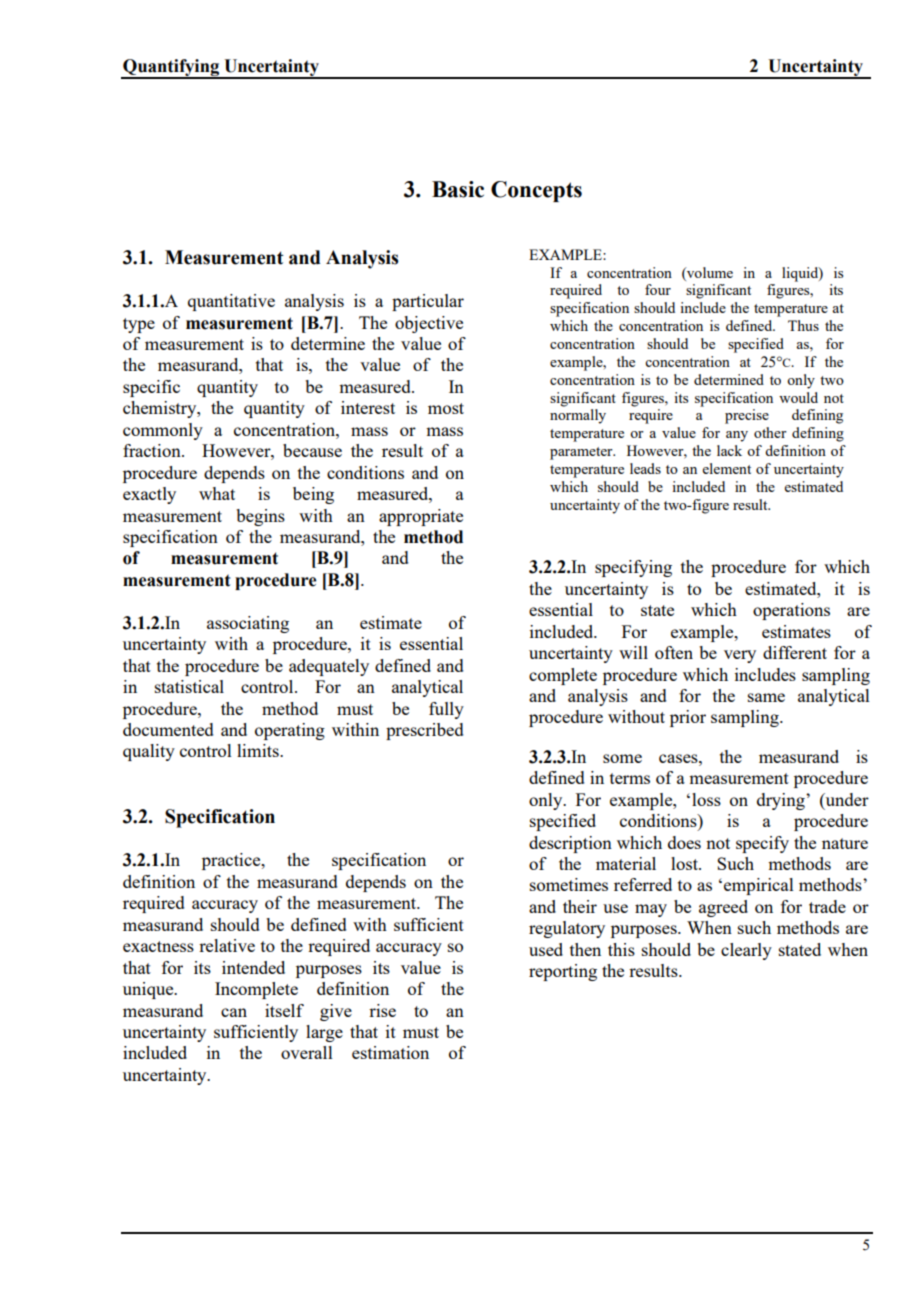 The width and height of the page is (924, 1308). What do you see at coordinates (421, 517) in the page?
I see `appropriate` at bounding box center [421, 517].
